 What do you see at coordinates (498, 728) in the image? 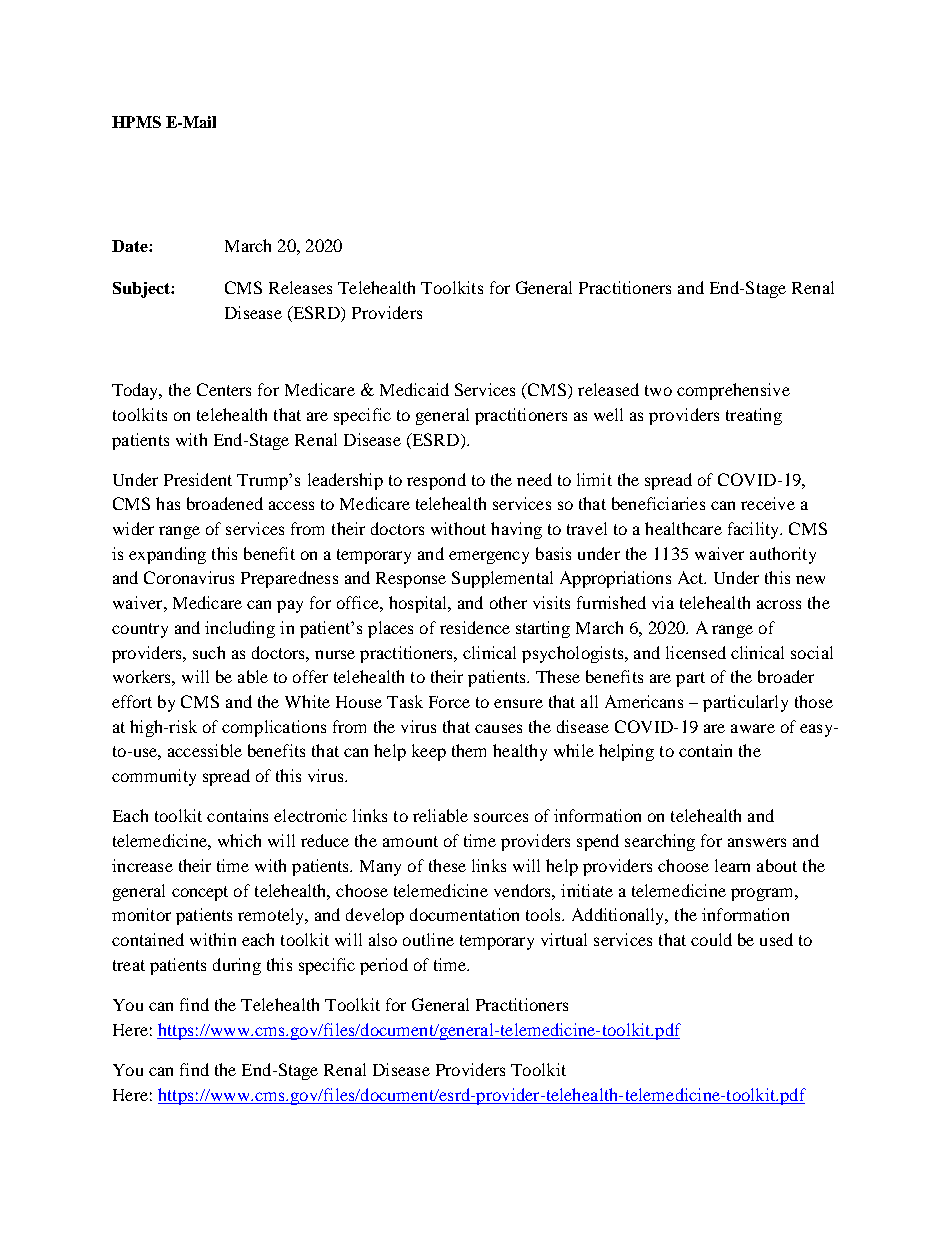
I see `causes` at bounding box center [498, 728].
